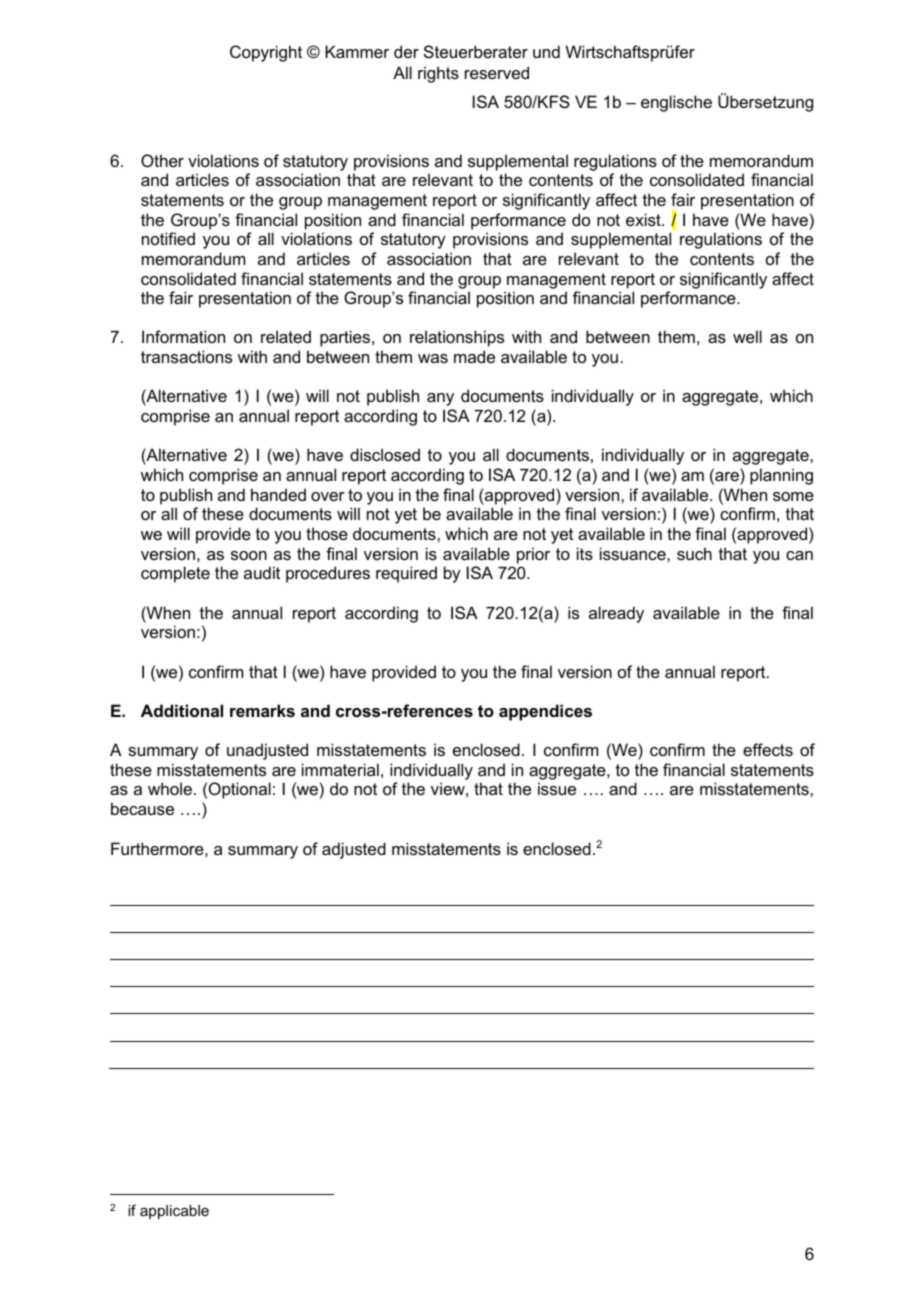 The height and width of the screenshot is (1308, 924). I want to click on issue, so click(557, 788).
